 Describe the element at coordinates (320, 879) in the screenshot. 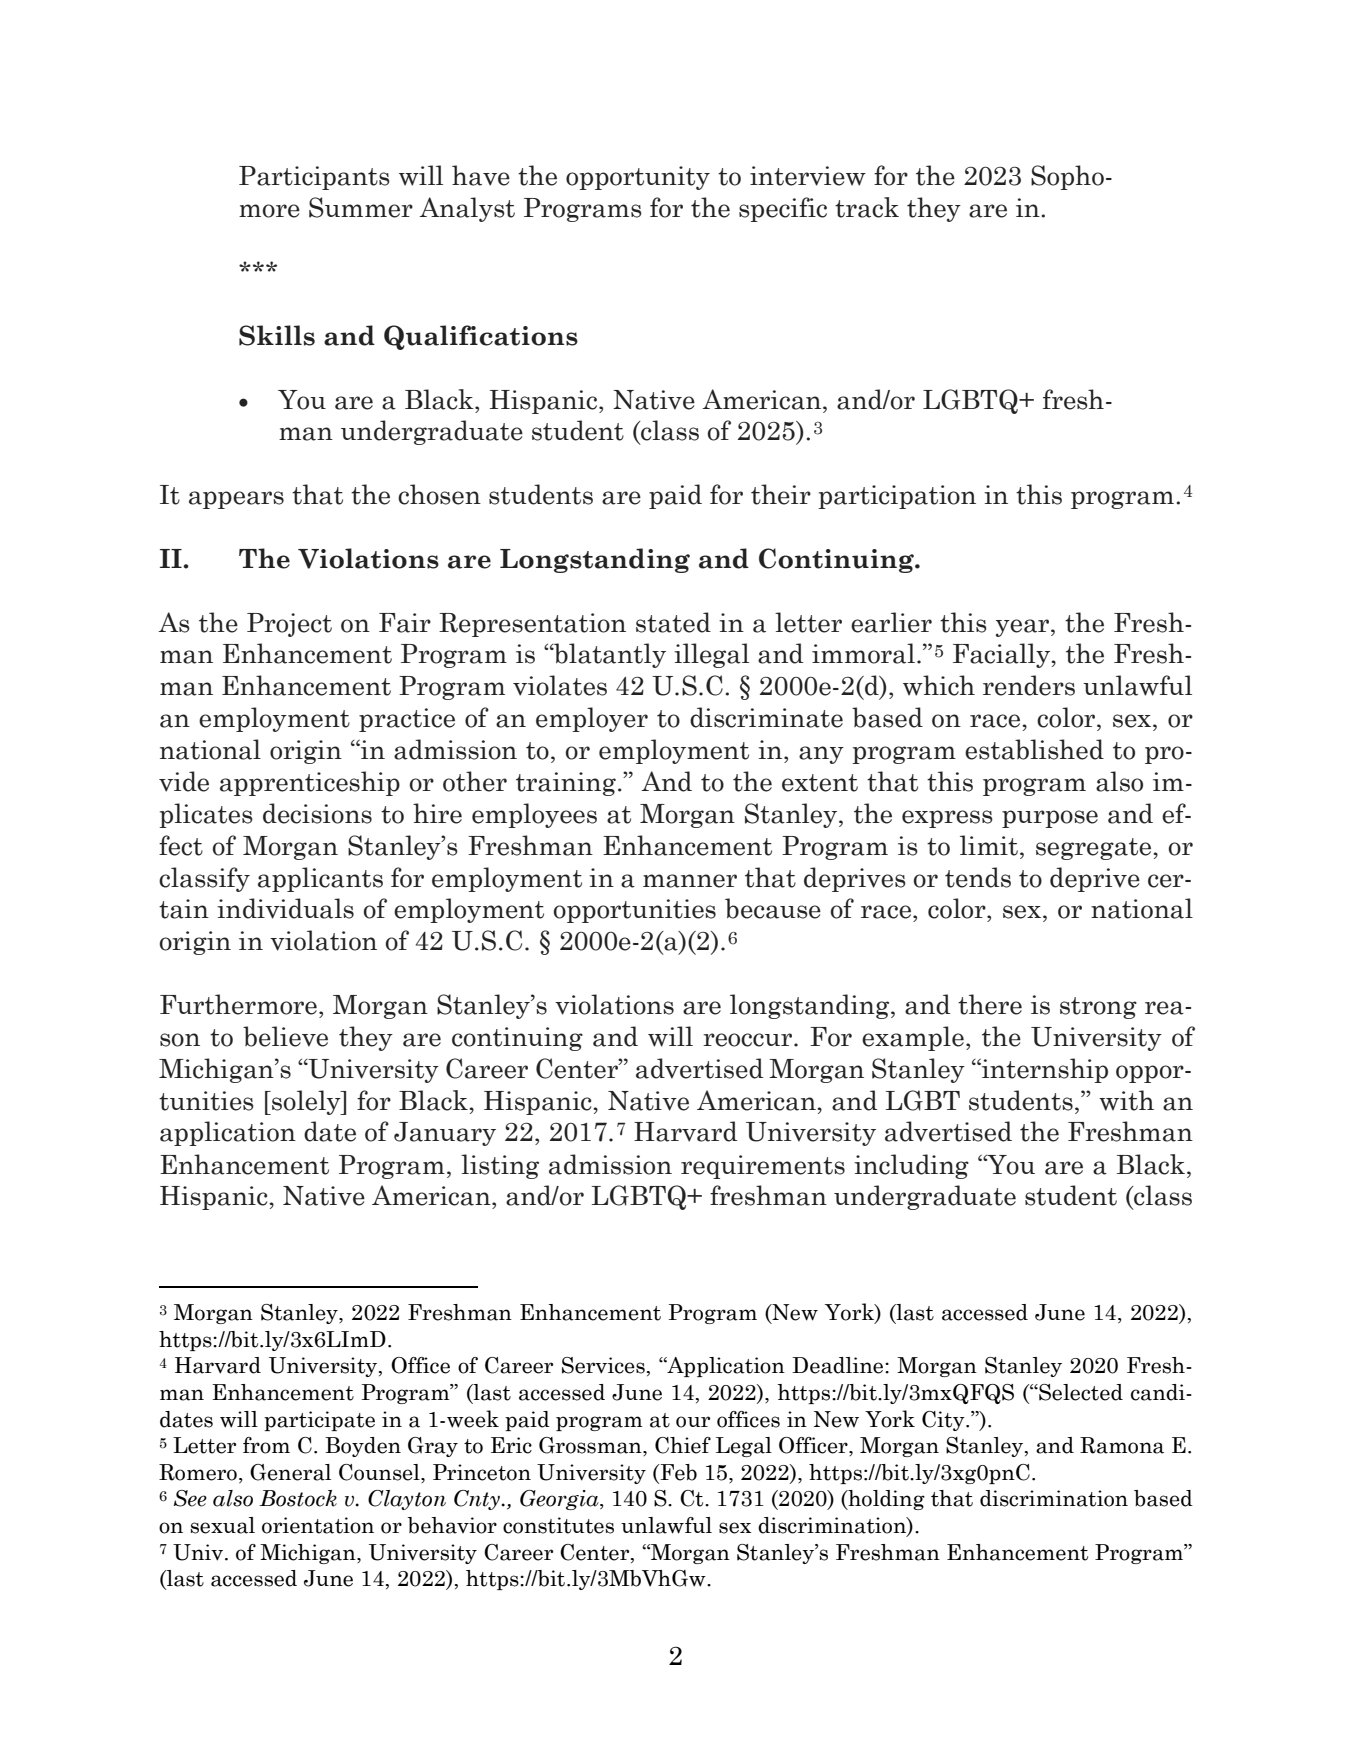

I see `applicants` at that location.
